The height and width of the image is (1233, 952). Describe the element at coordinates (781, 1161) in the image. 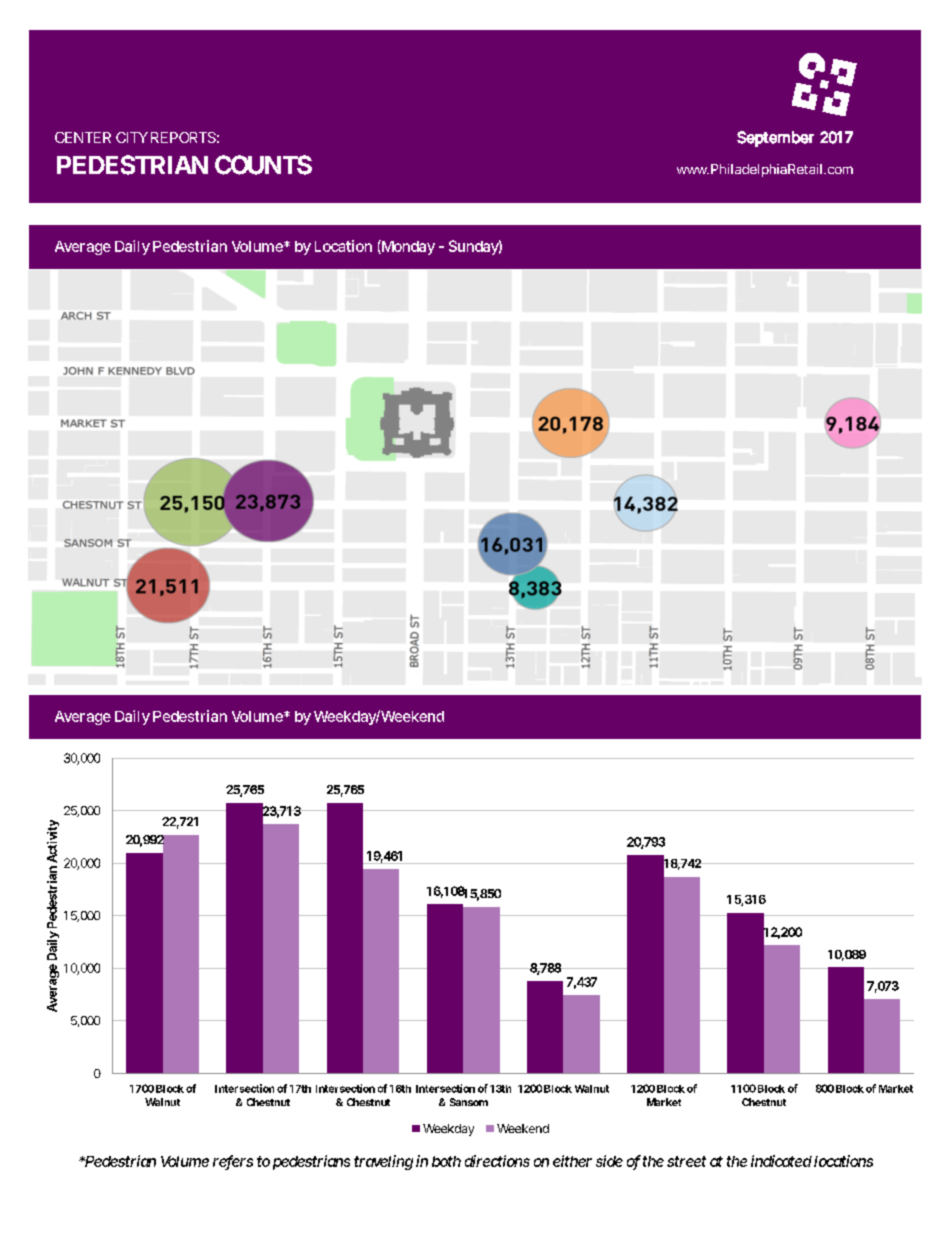

I see `indicated` at that location.
